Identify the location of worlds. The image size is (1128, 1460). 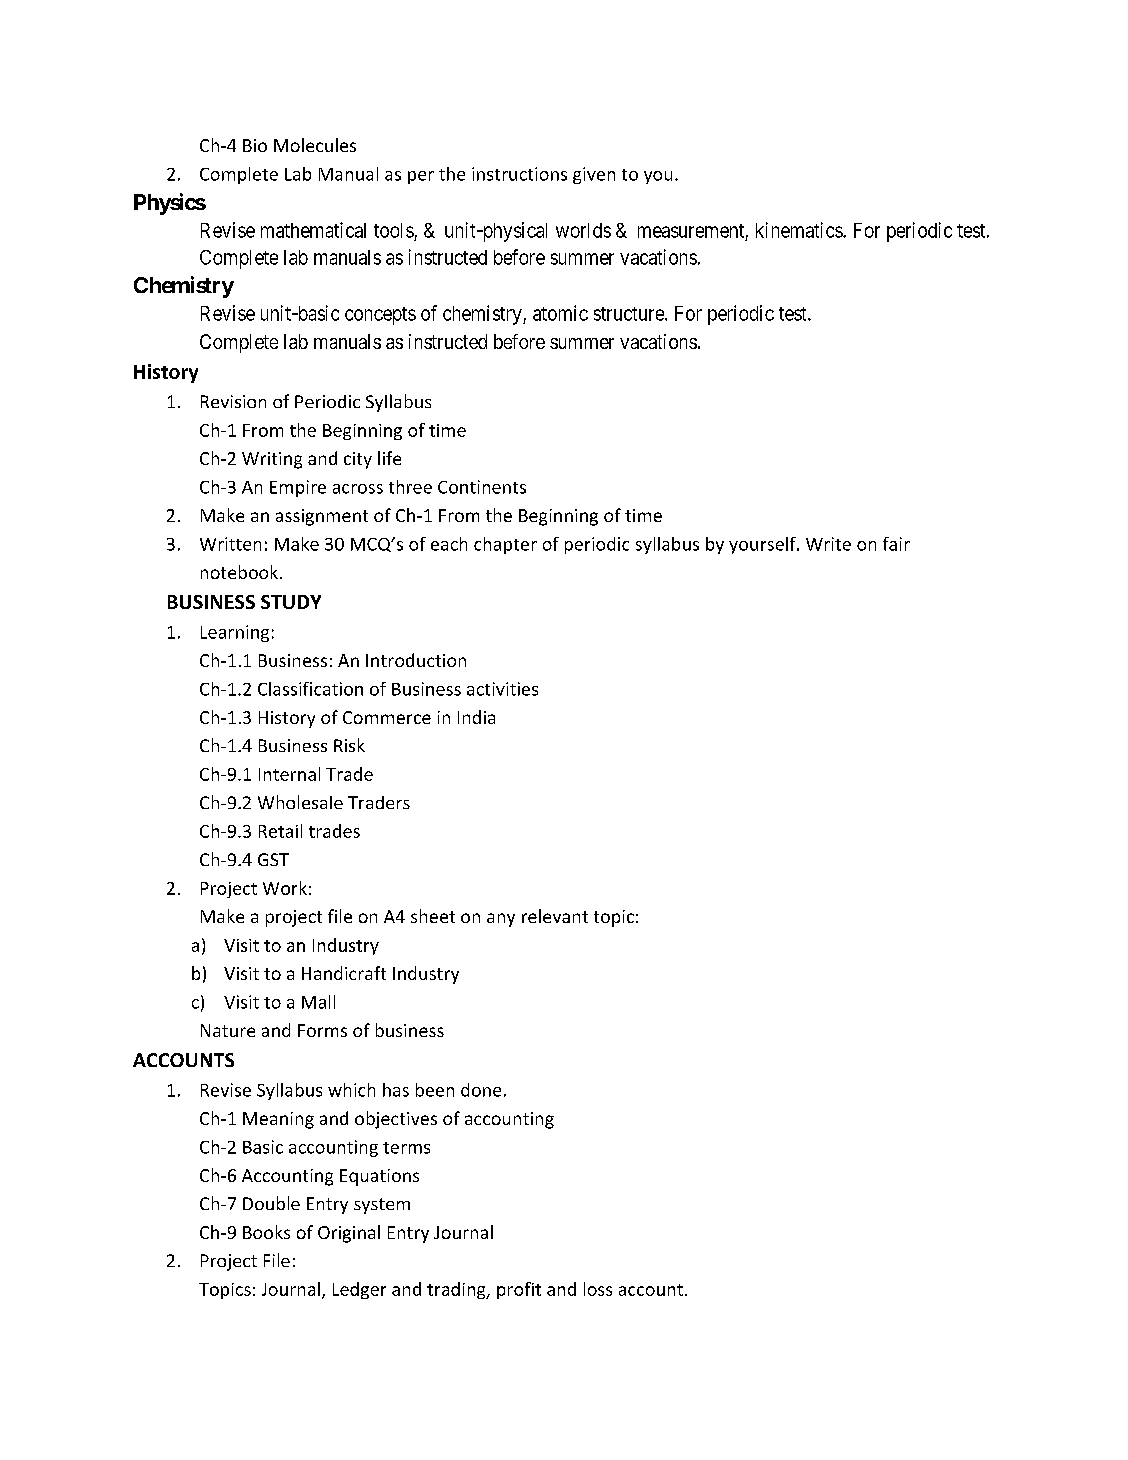
(583, 230).
